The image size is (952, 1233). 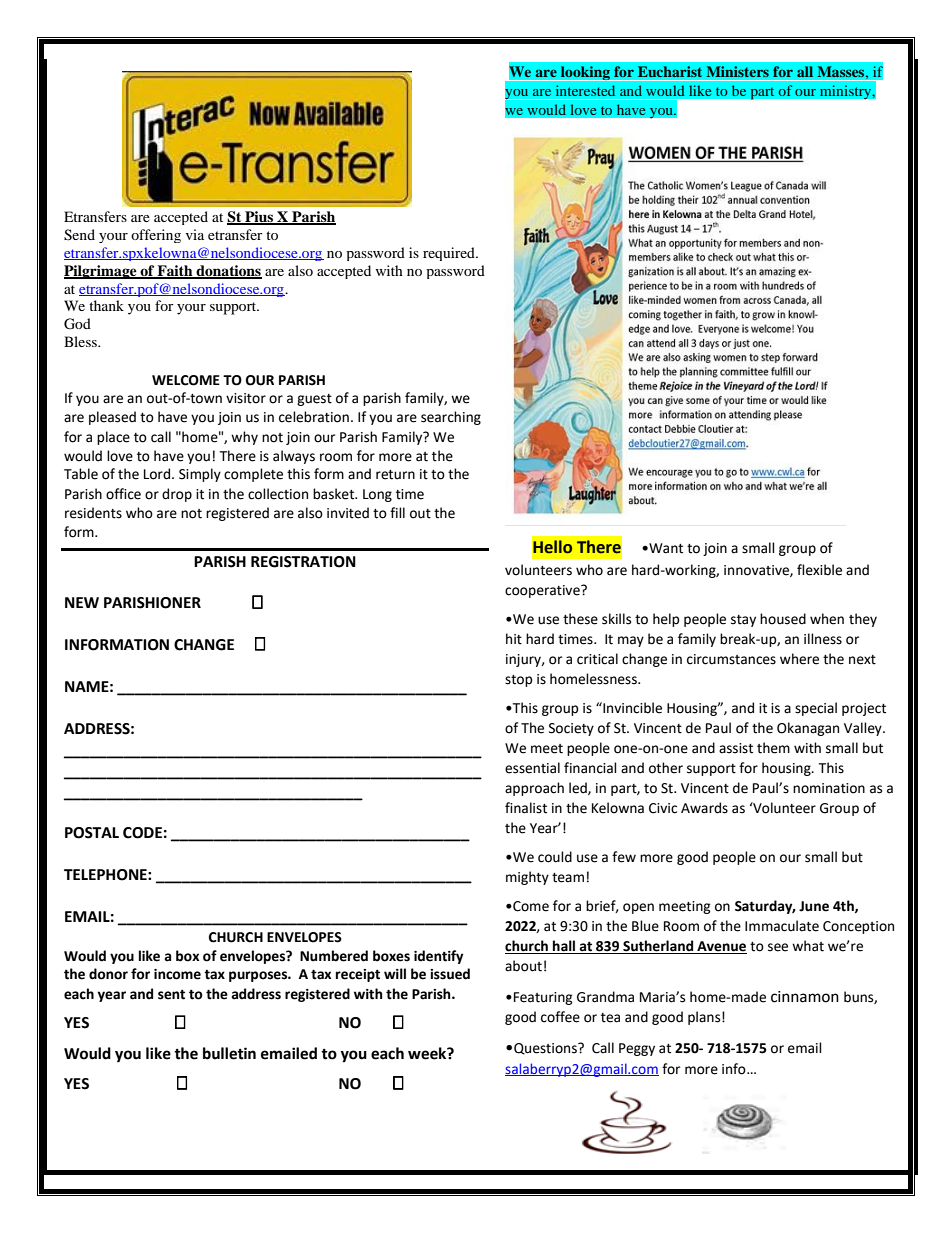 I want to click on nomination, so click(x=829, y=788).
